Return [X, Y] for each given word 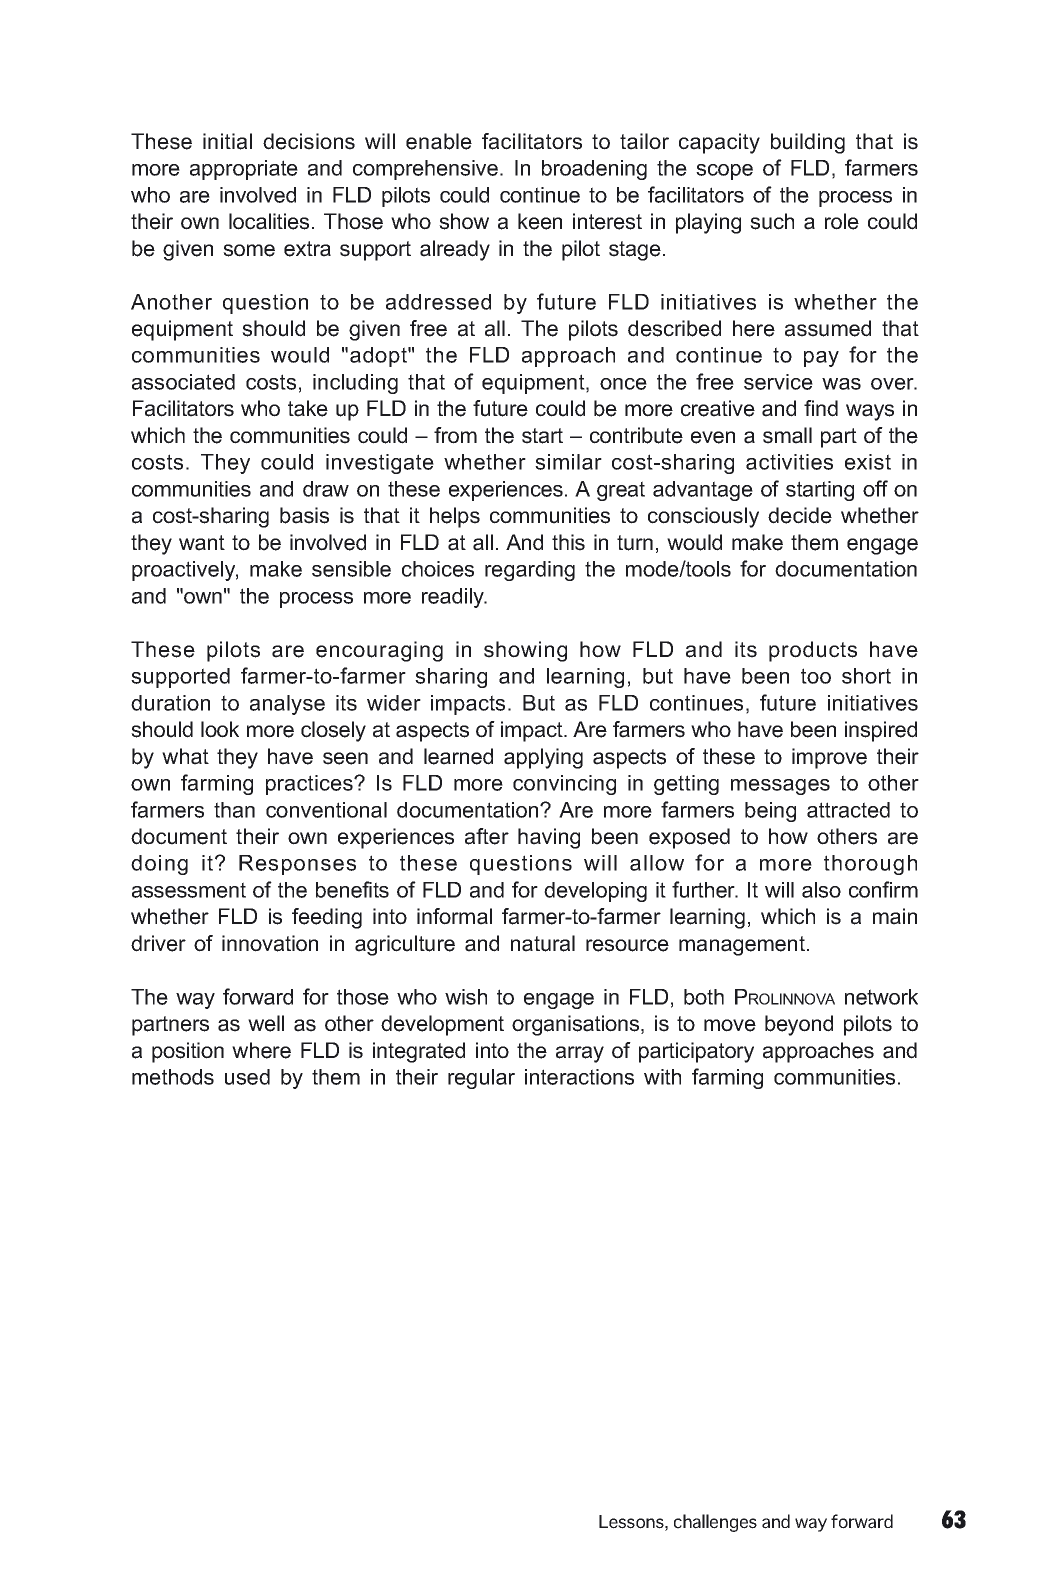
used [247, 1077]
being [770, 812]
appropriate [244, 170]
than [234, 810]
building [808, 143]
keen [540, 221]
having [549, 838]
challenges [715, 1523]
